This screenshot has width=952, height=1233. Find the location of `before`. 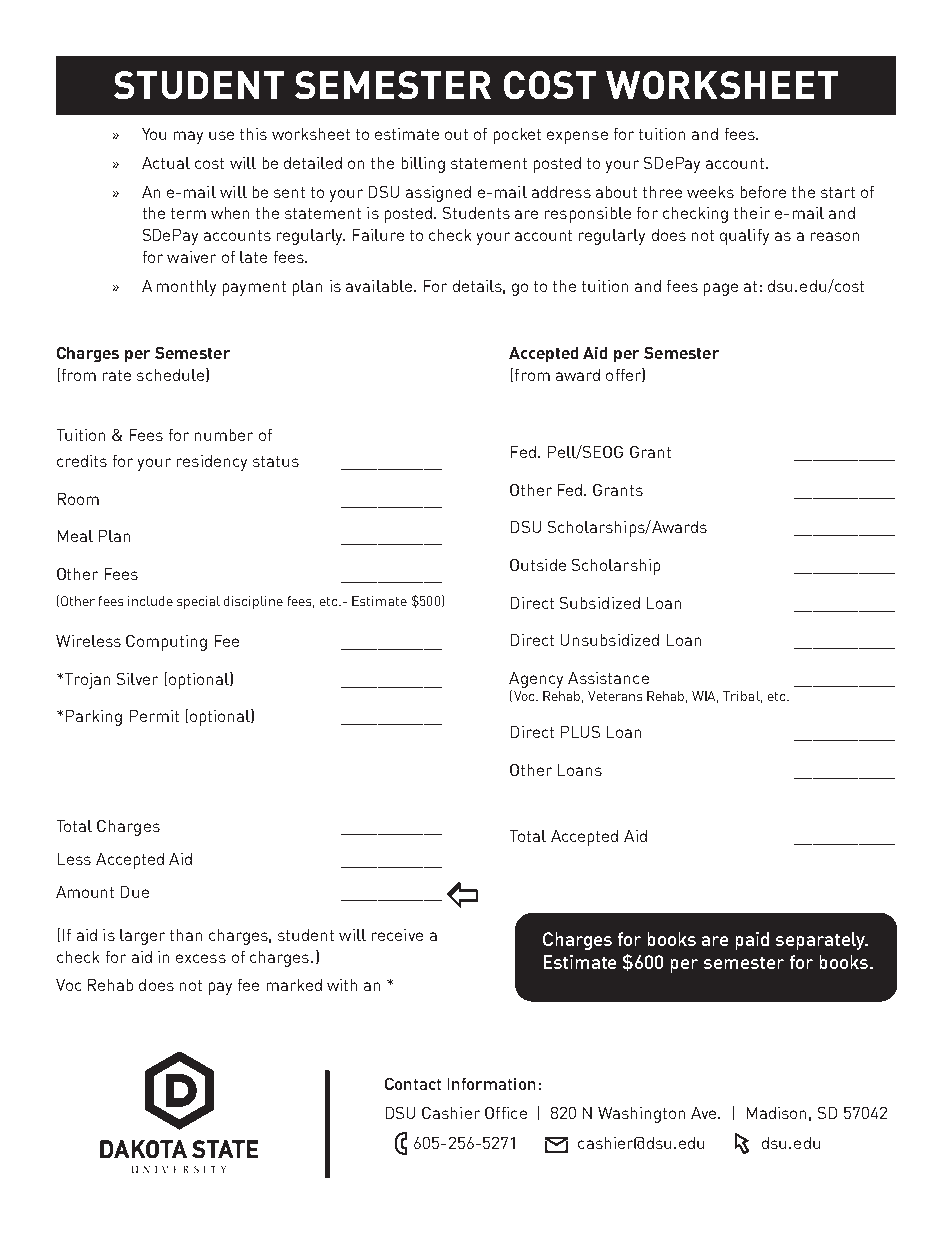

before is located at coordinates (763, 192).
